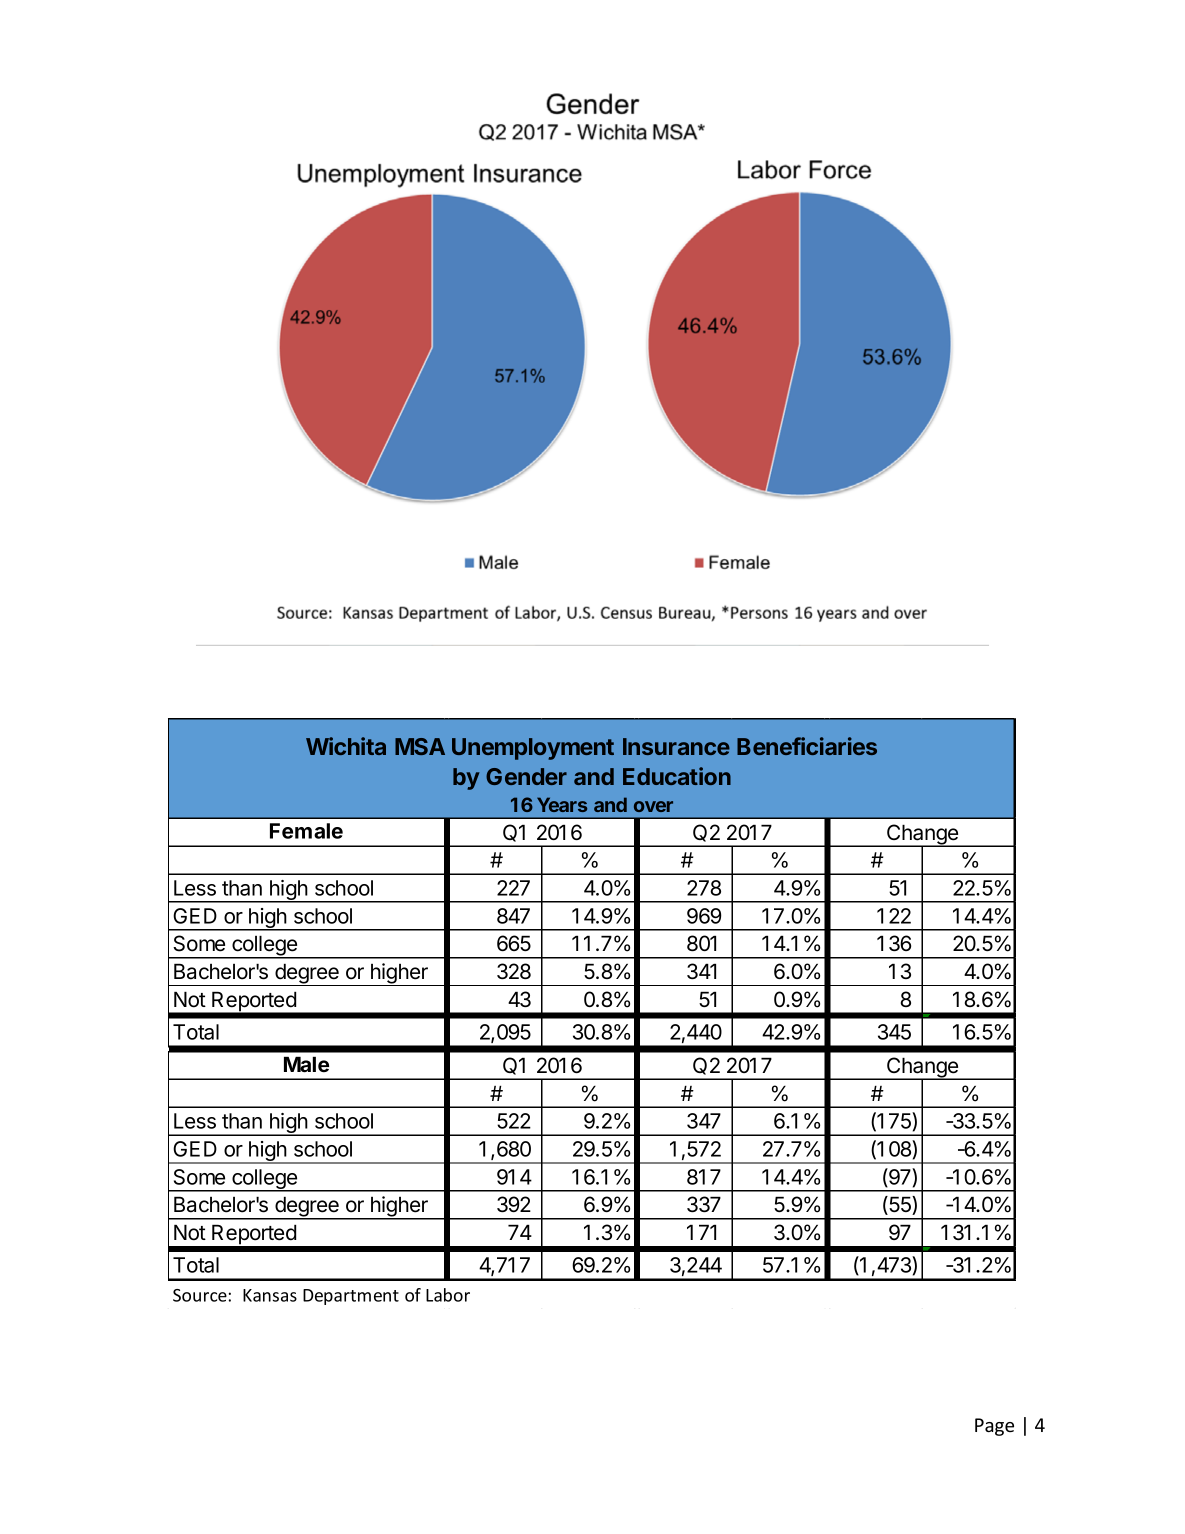 This screenshot has height=1534, width=1185. What do you see at coordinates (807, 746) in the screenshot?
I see `Beneficiaries` at bounding box center [807, 746].
